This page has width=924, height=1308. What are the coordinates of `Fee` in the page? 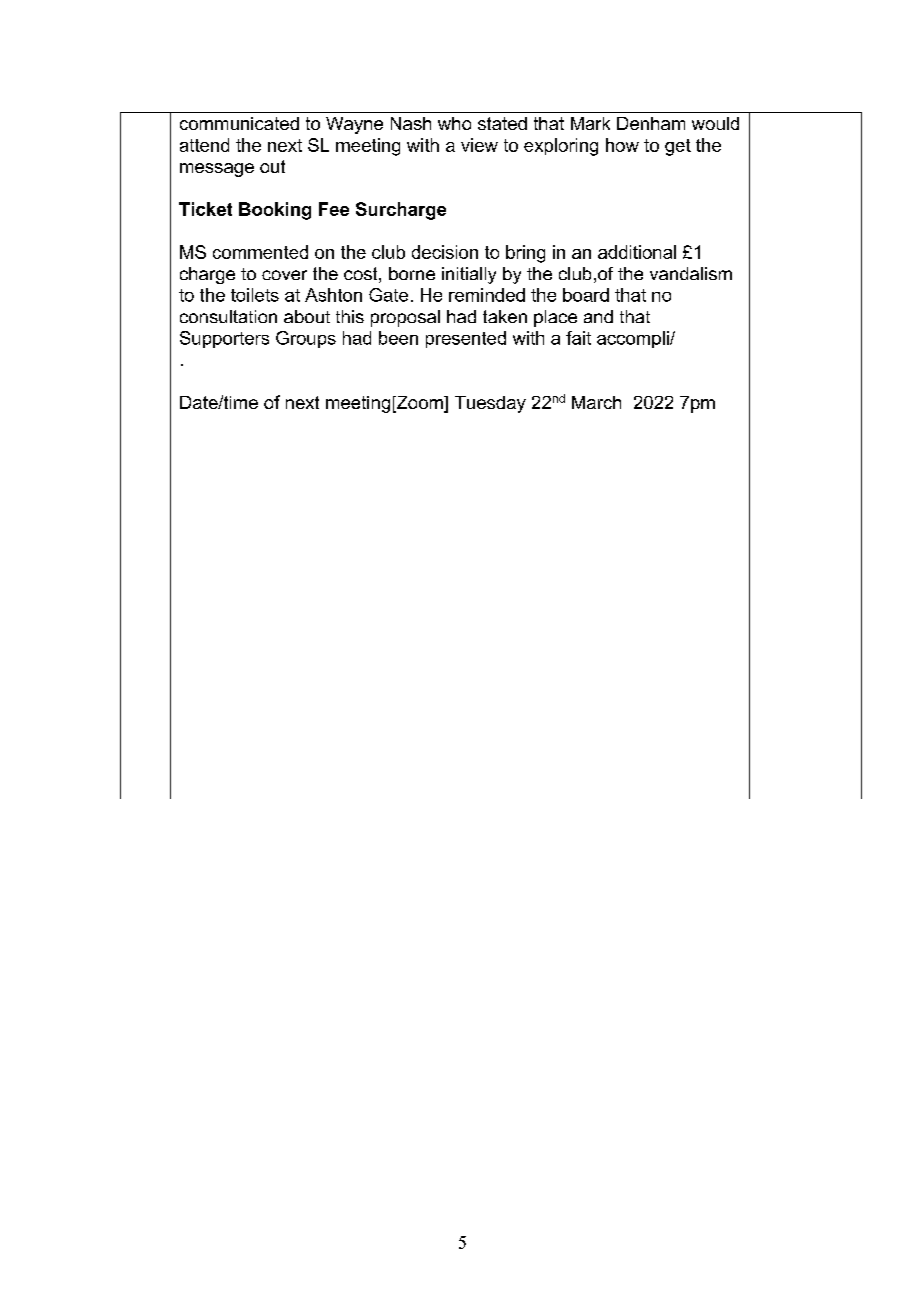 It's located at (334, 209).
